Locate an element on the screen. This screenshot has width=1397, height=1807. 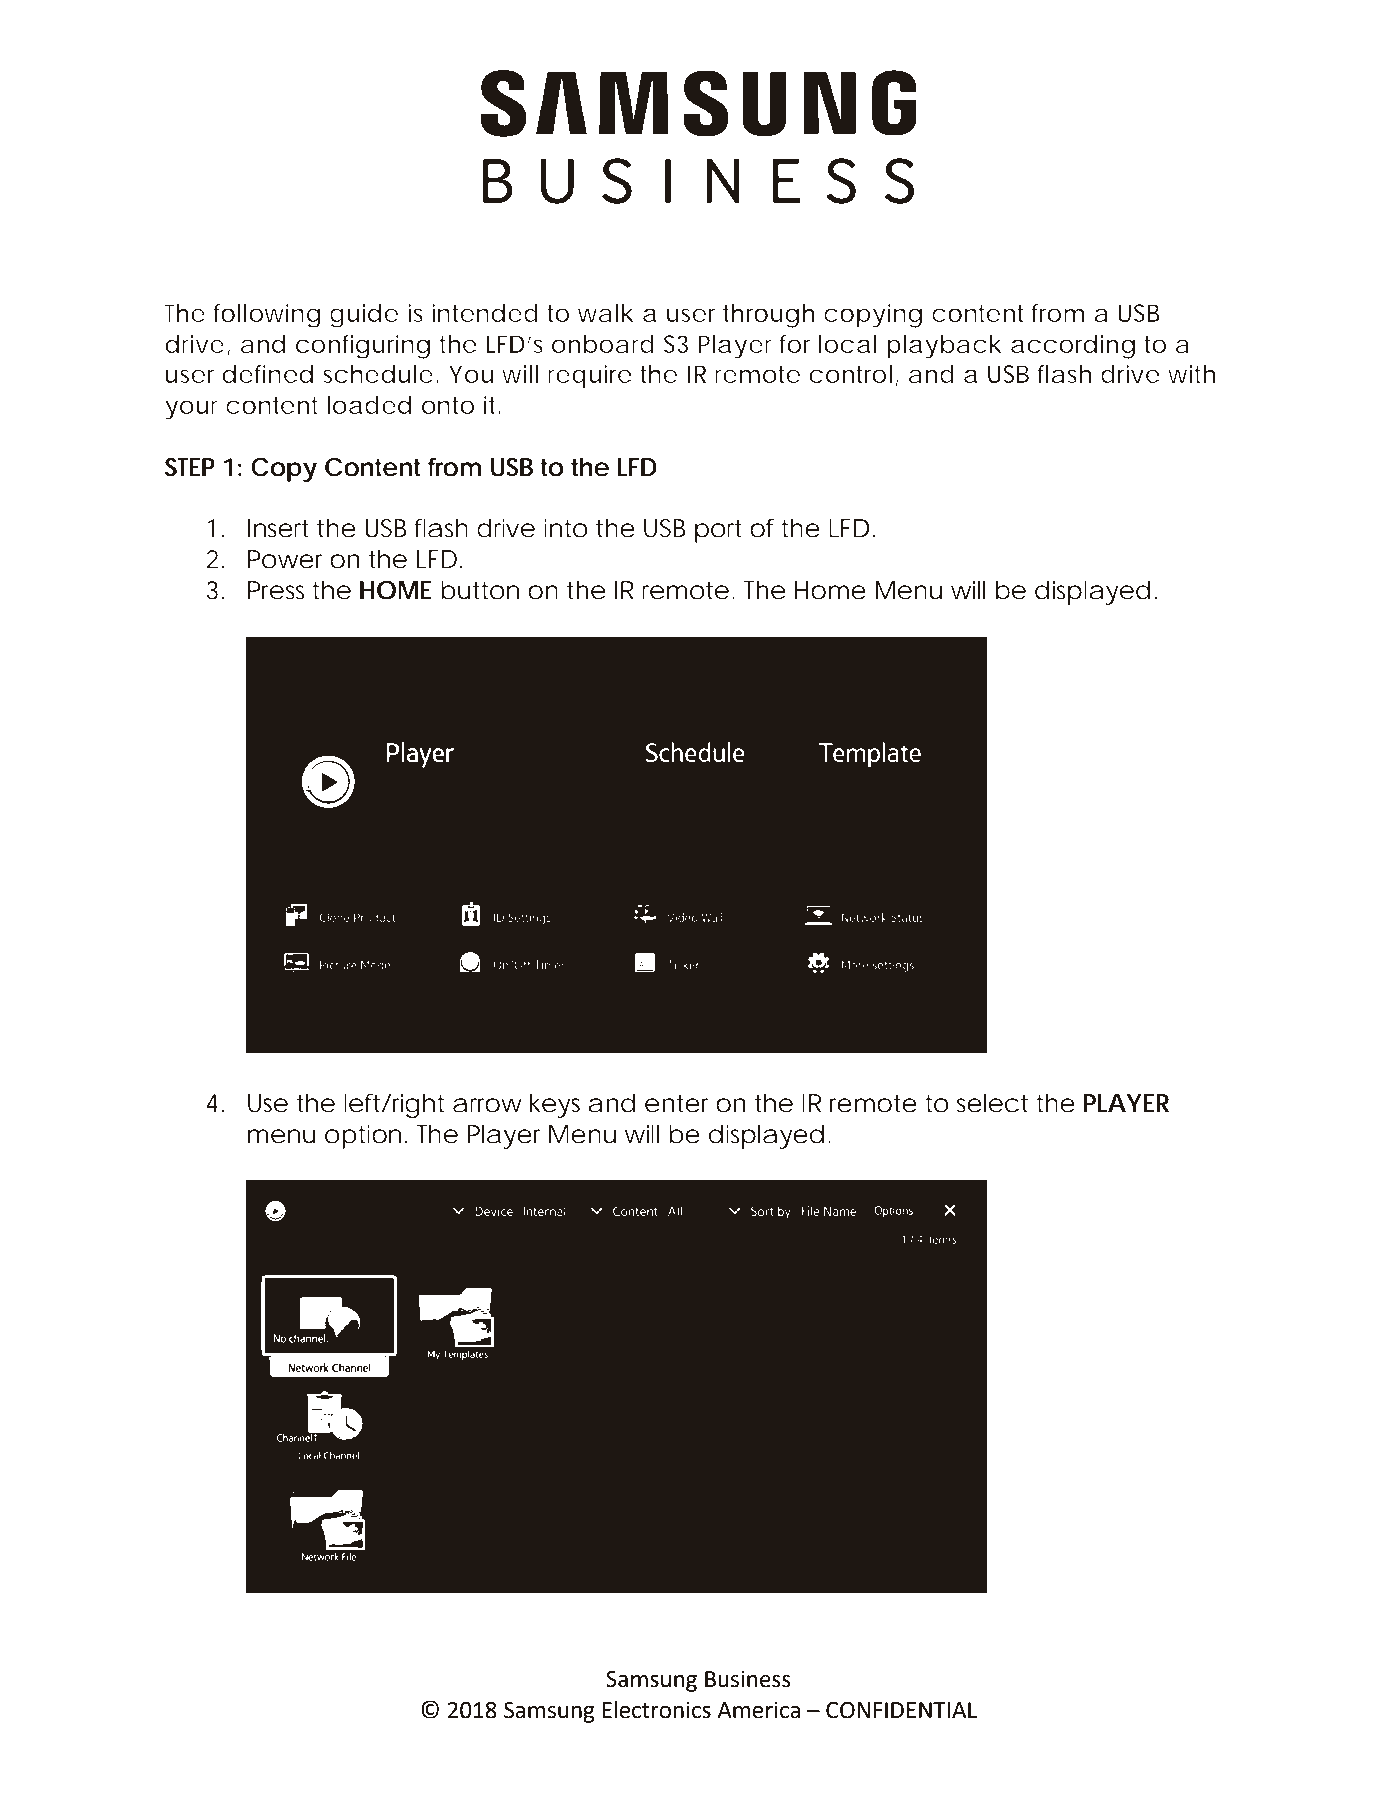
keys is located at coordinates (555, 1106).
